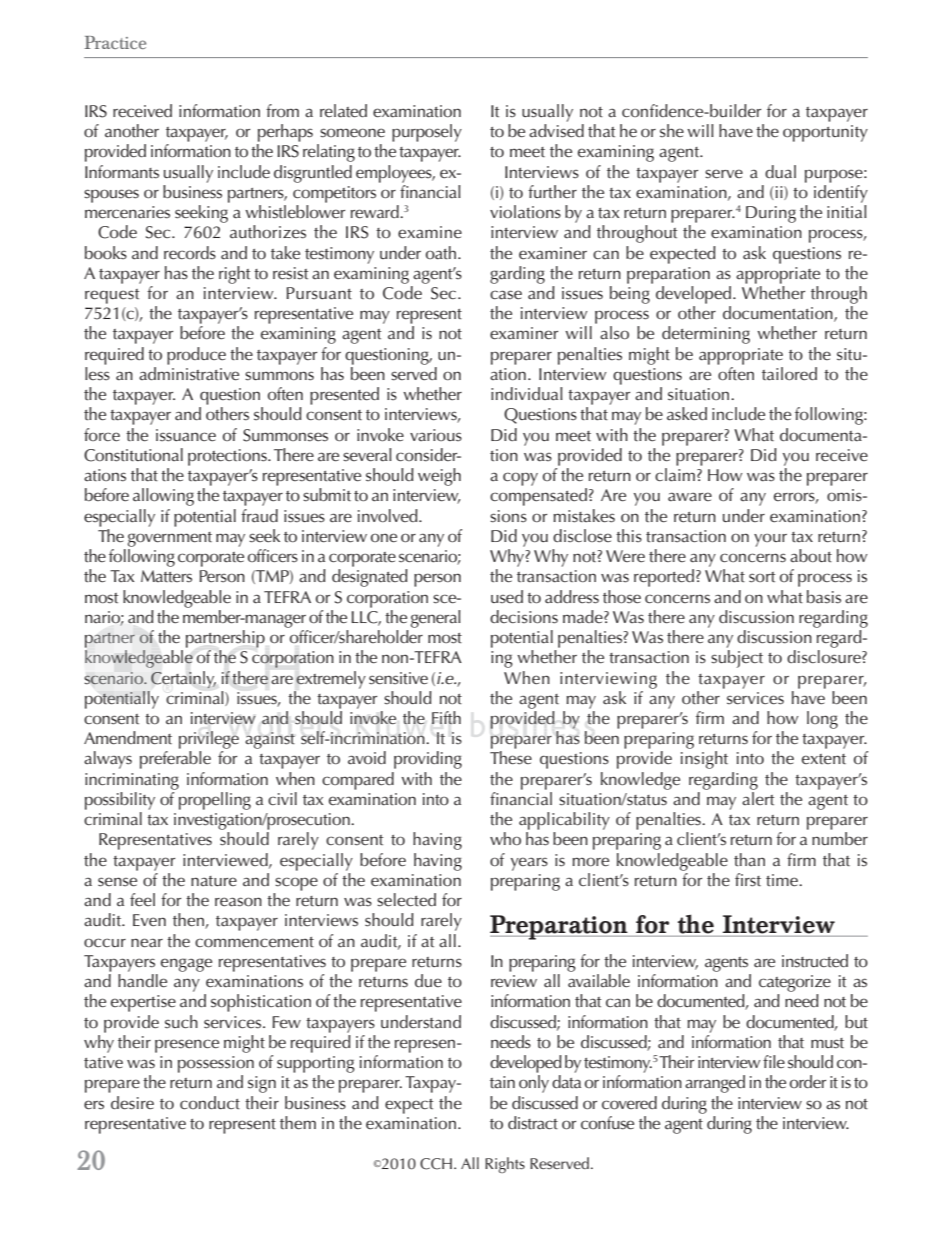 The width and height of the document is (952, 1233). Describe the element at coordinates (556, 131) in the document. I see `advised` at that location.
